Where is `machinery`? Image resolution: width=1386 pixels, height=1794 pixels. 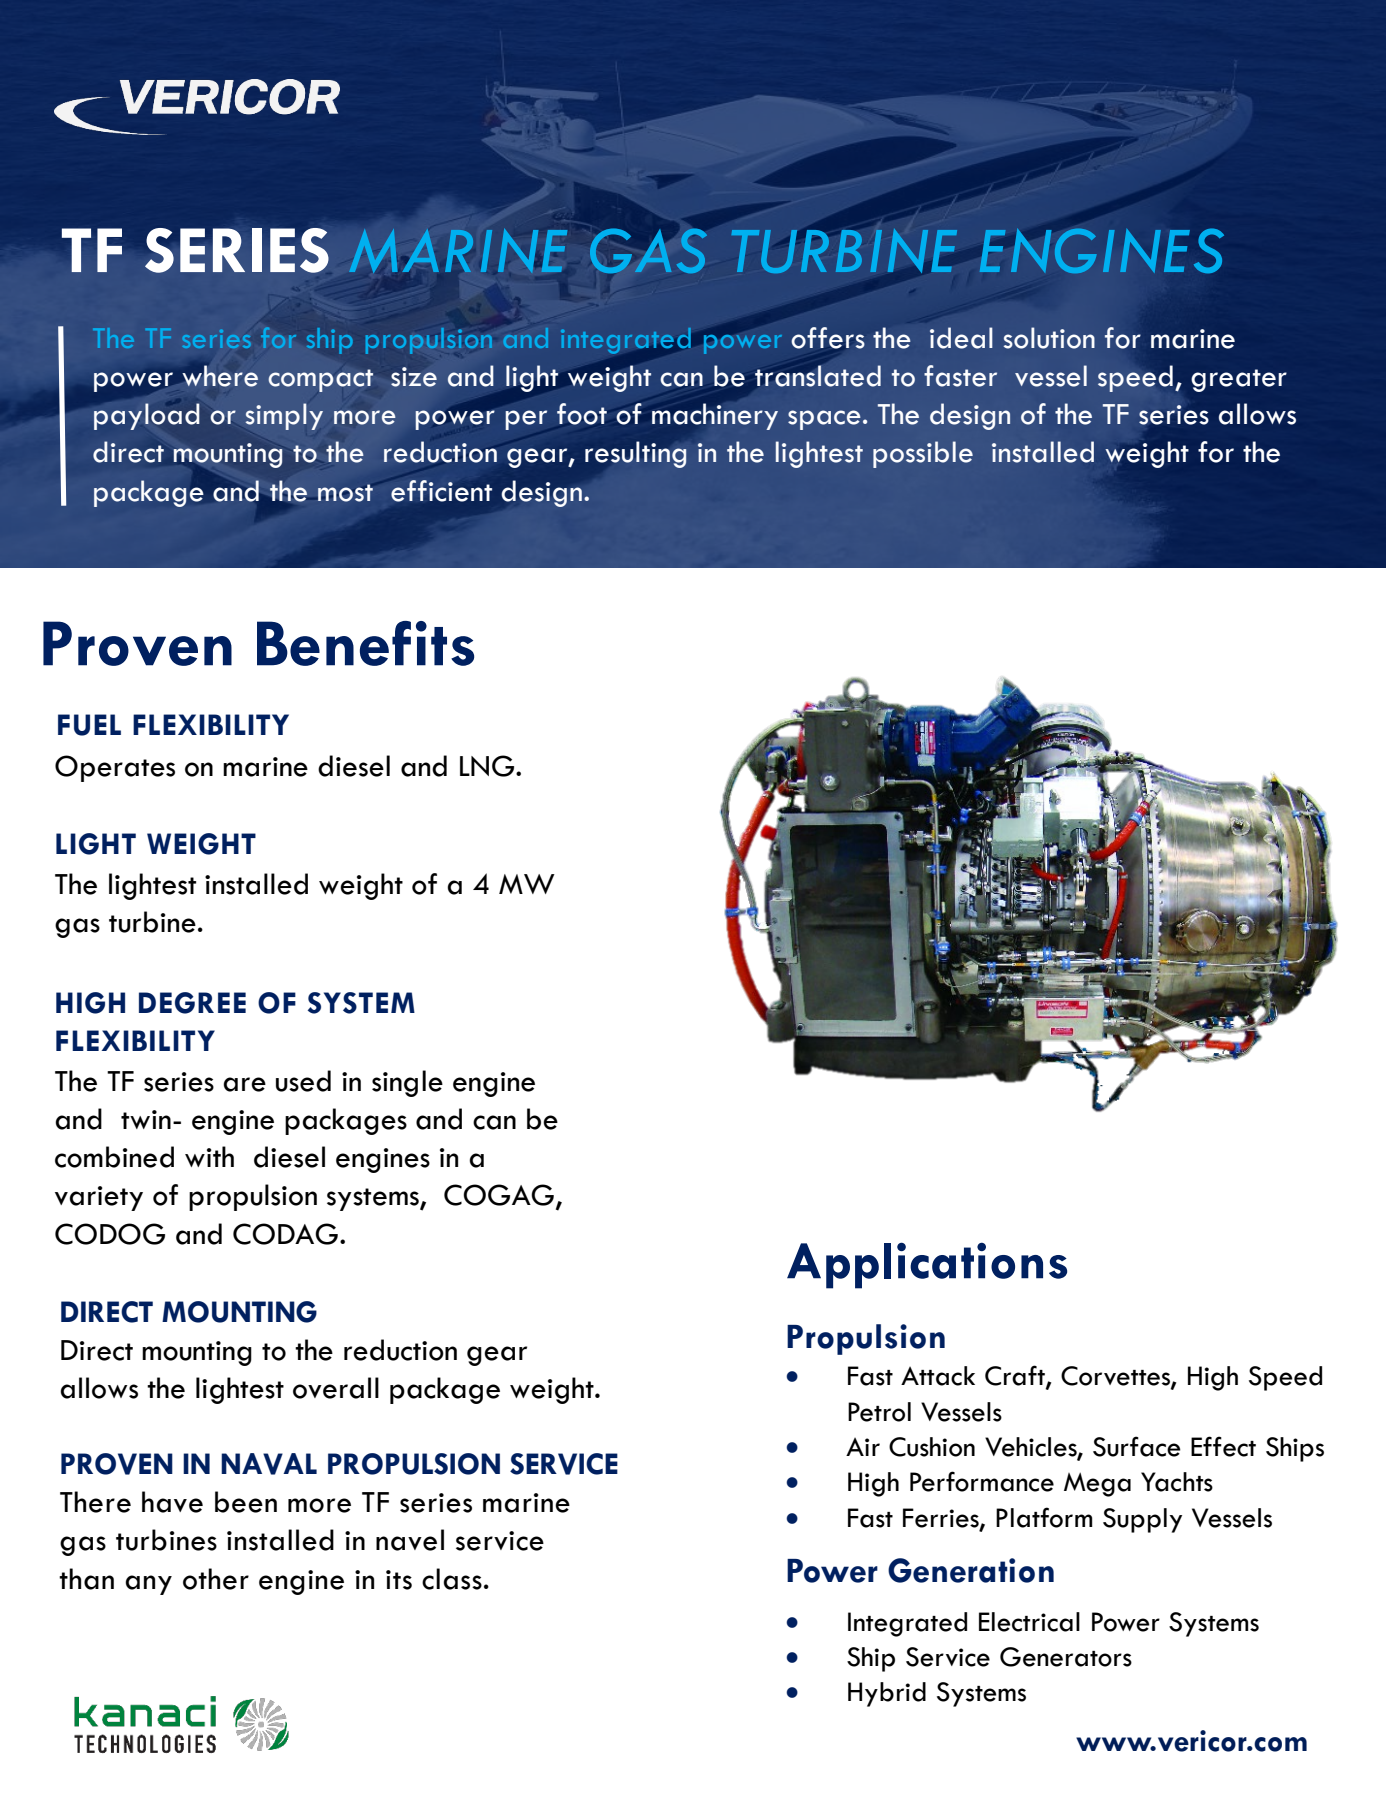 machinery is located at coordinates (715, 416).
